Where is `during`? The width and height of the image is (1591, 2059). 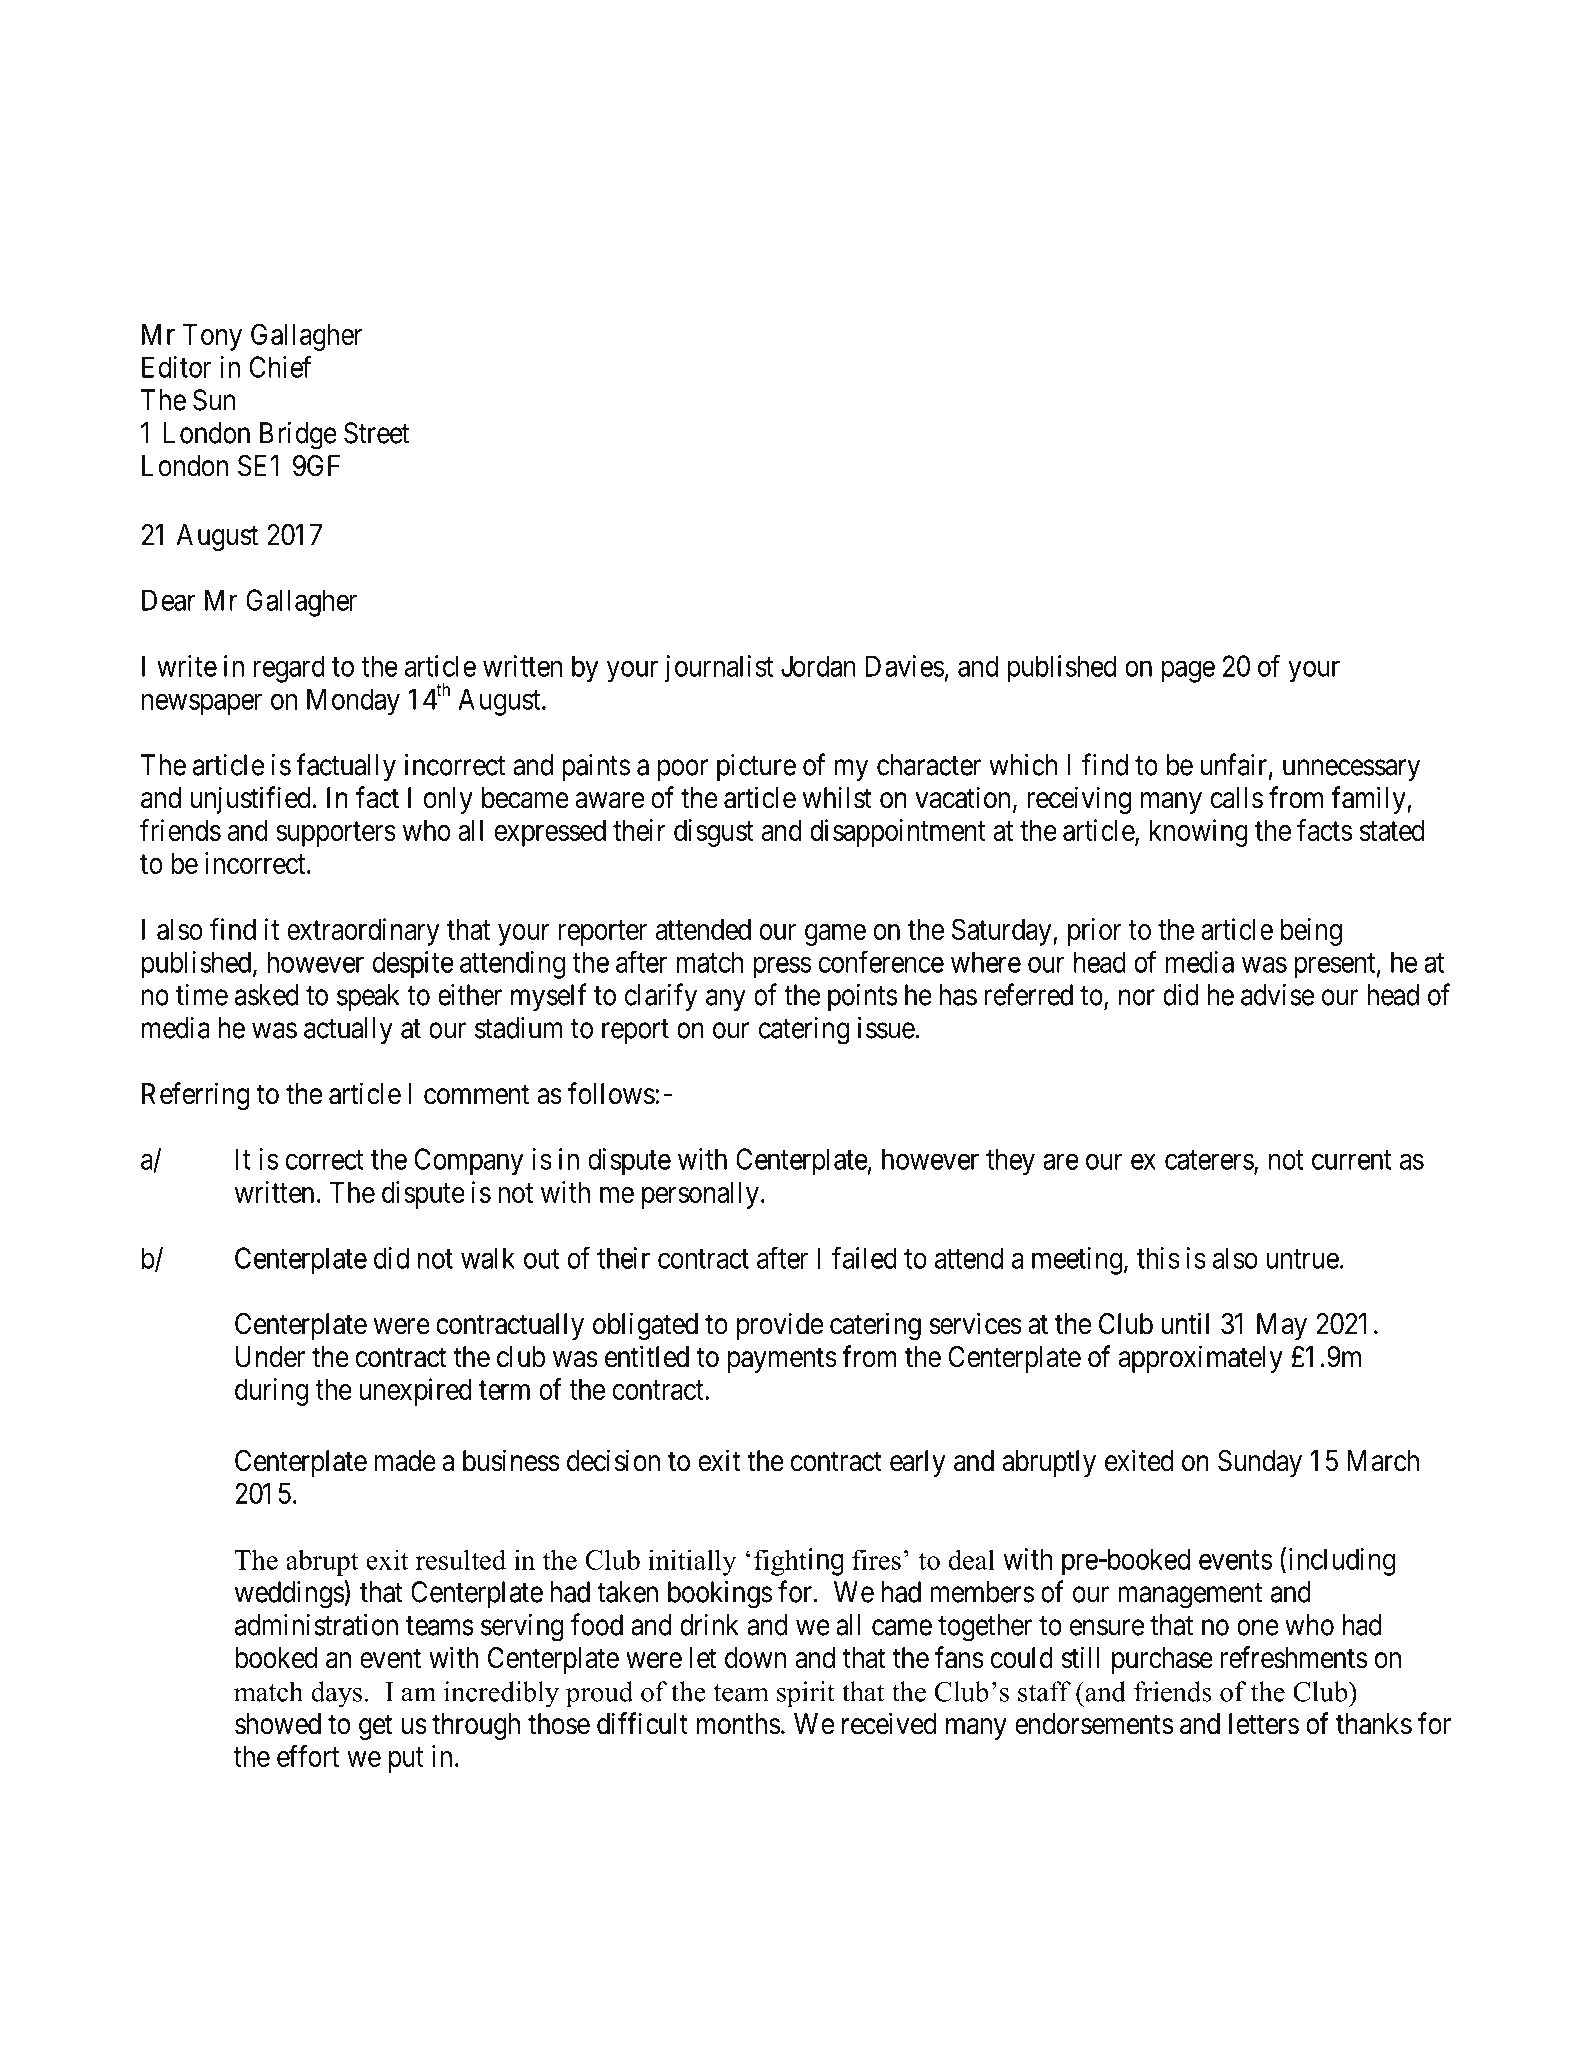 during is located at coordinates (271, 1392).
